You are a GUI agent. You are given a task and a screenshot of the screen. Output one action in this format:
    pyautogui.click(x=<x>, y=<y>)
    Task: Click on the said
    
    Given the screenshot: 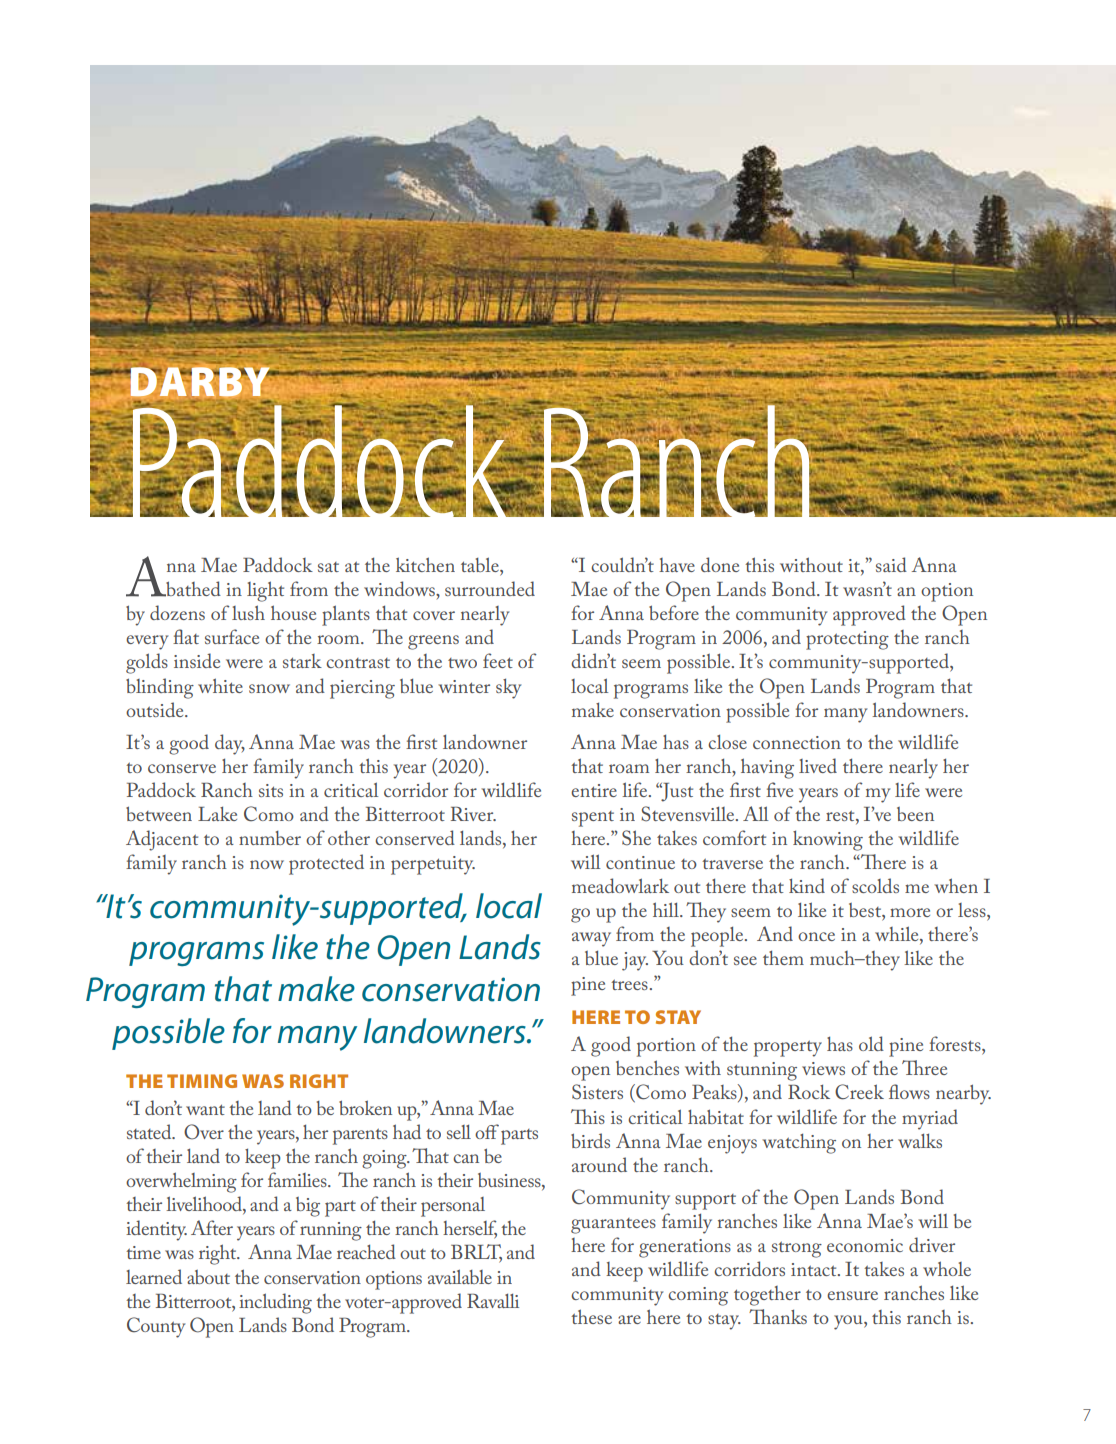 What is the action you would take?
    pyautogui.click(x=891, y=564)
